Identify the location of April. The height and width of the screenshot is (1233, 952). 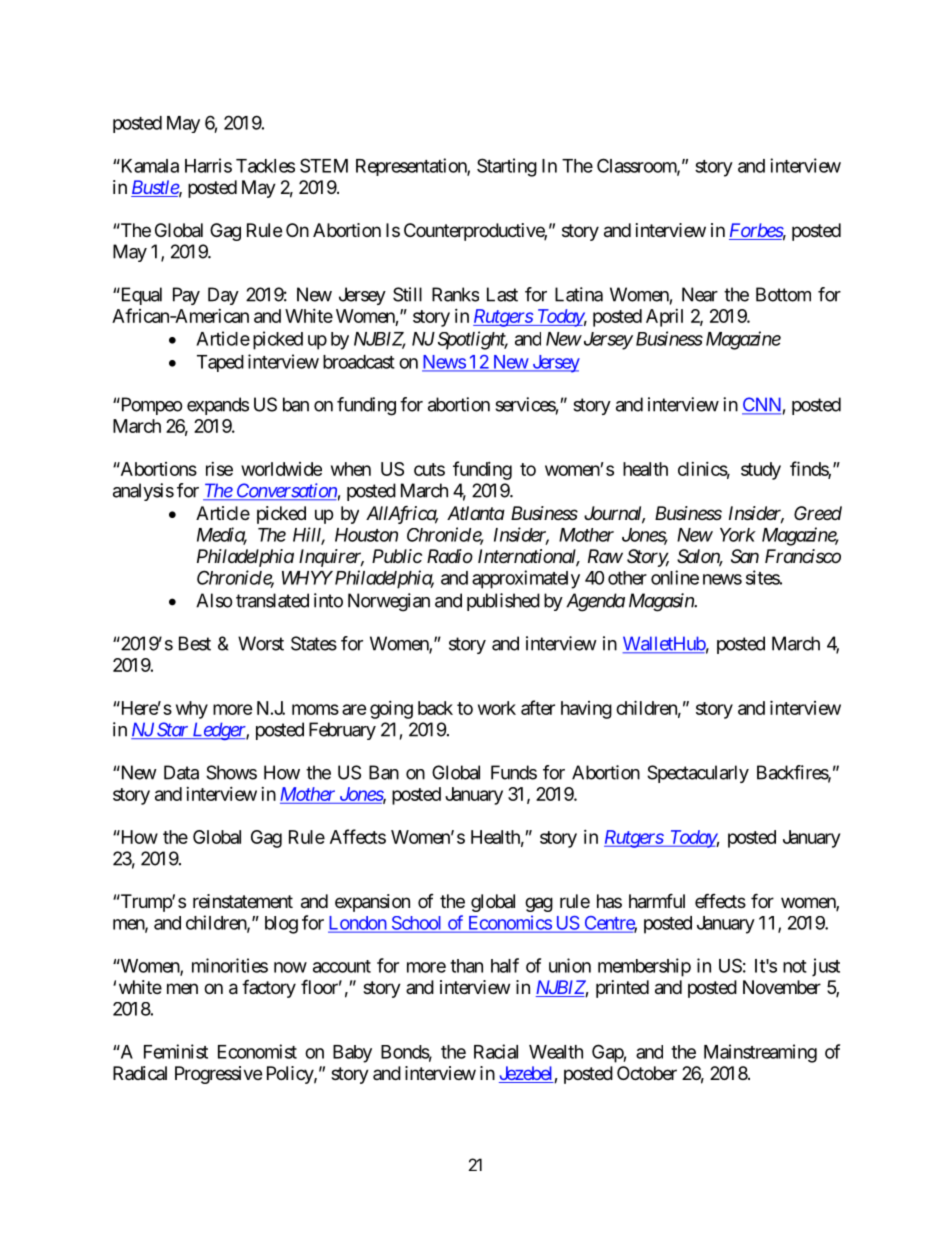
(664, 318).
